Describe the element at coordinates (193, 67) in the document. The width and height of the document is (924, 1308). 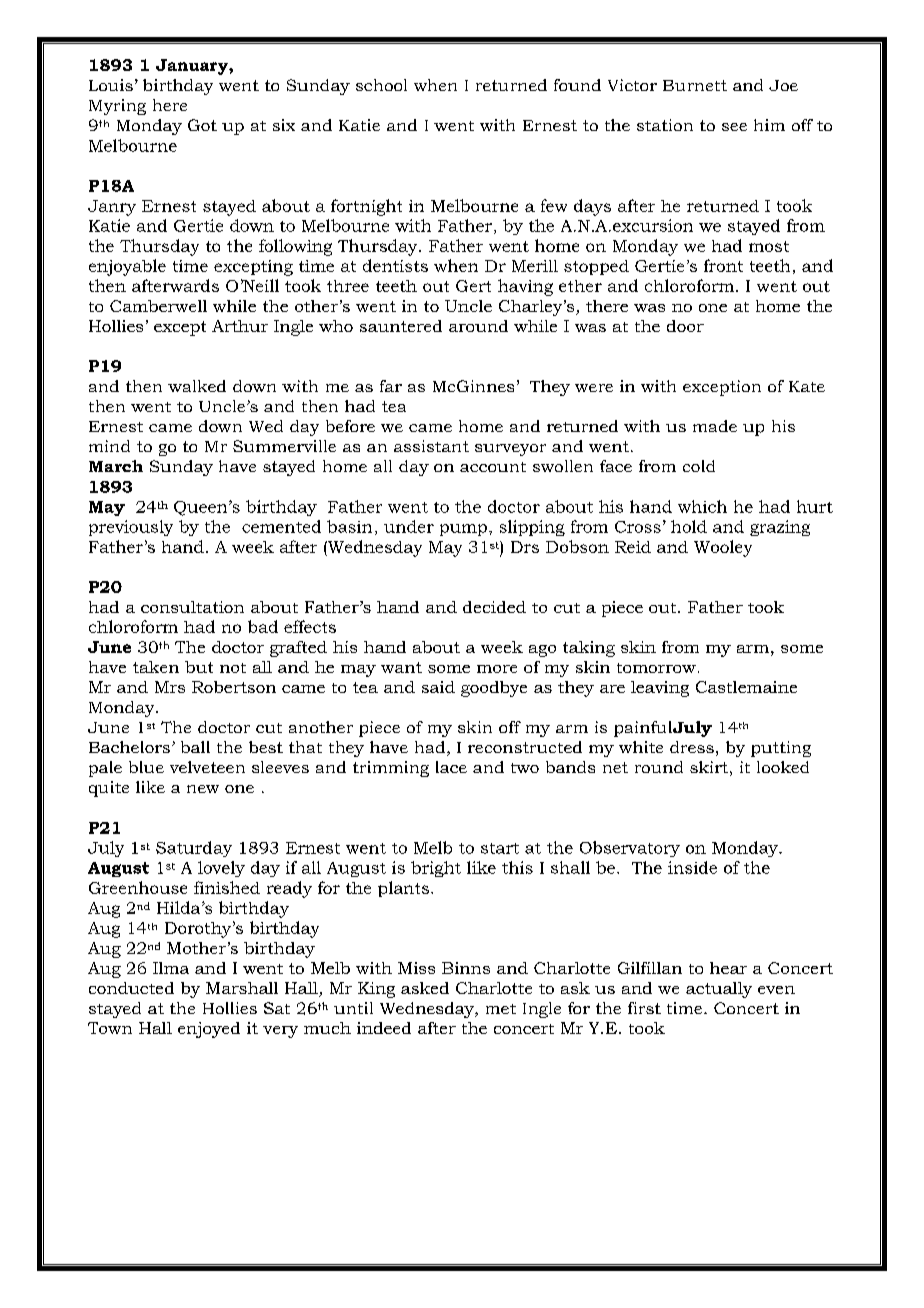
I see `January` at that location.
